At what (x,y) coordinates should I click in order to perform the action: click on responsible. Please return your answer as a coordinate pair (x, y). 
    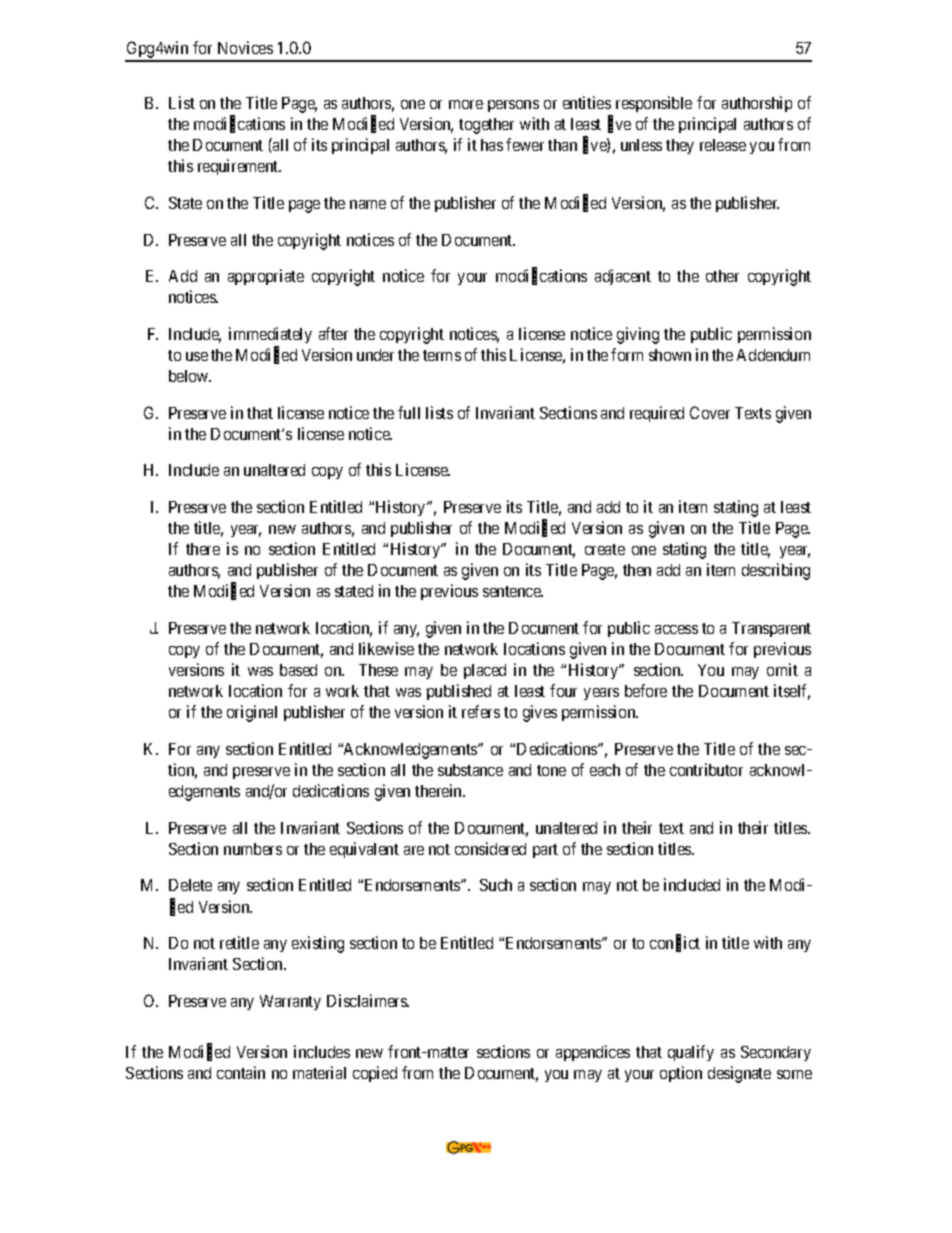
    Looking at the image, I should click on (654, 104).
